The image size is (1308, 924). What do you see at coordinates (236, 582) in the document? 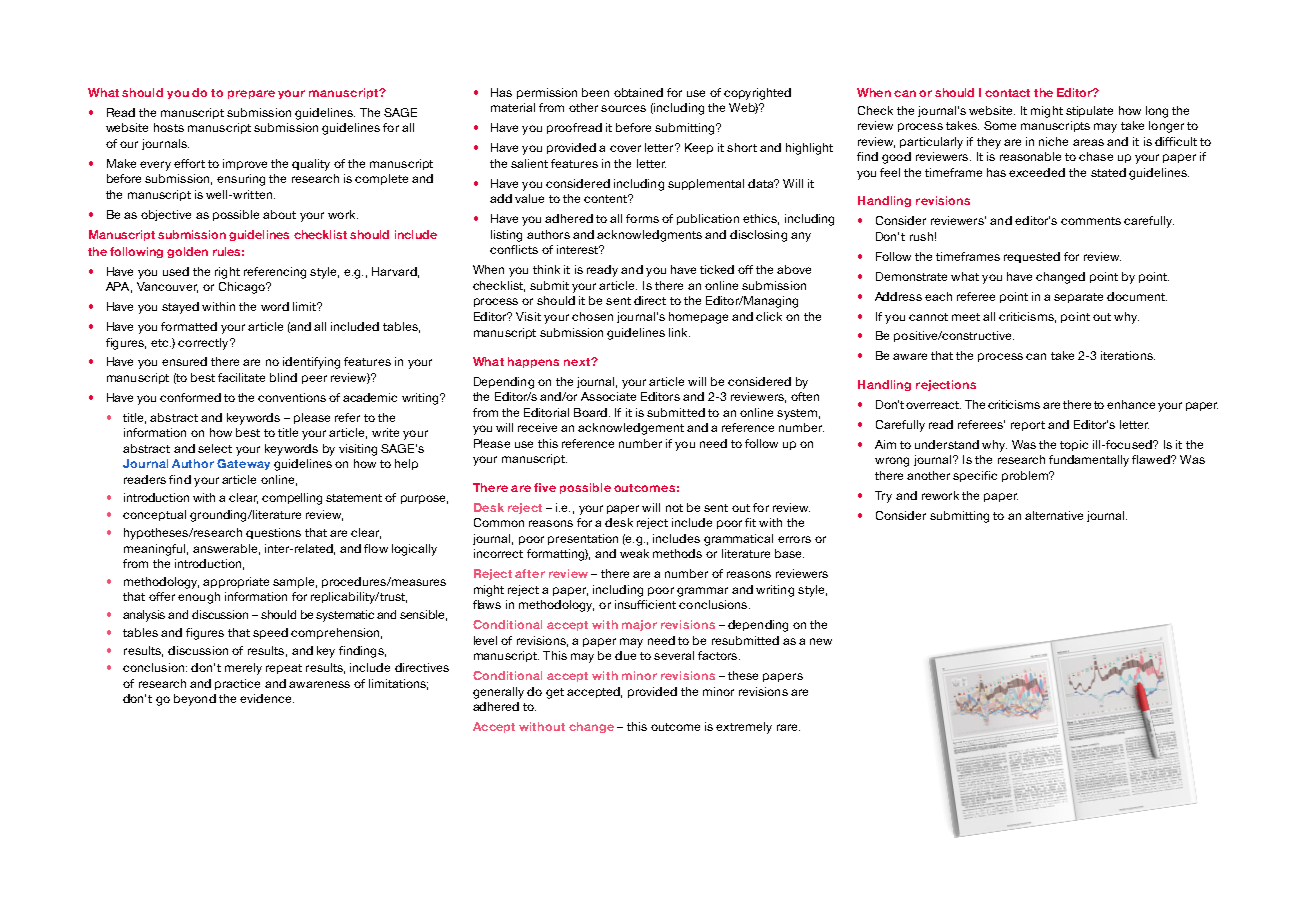
I see `appropriate` at bounding box center [236, 582].
